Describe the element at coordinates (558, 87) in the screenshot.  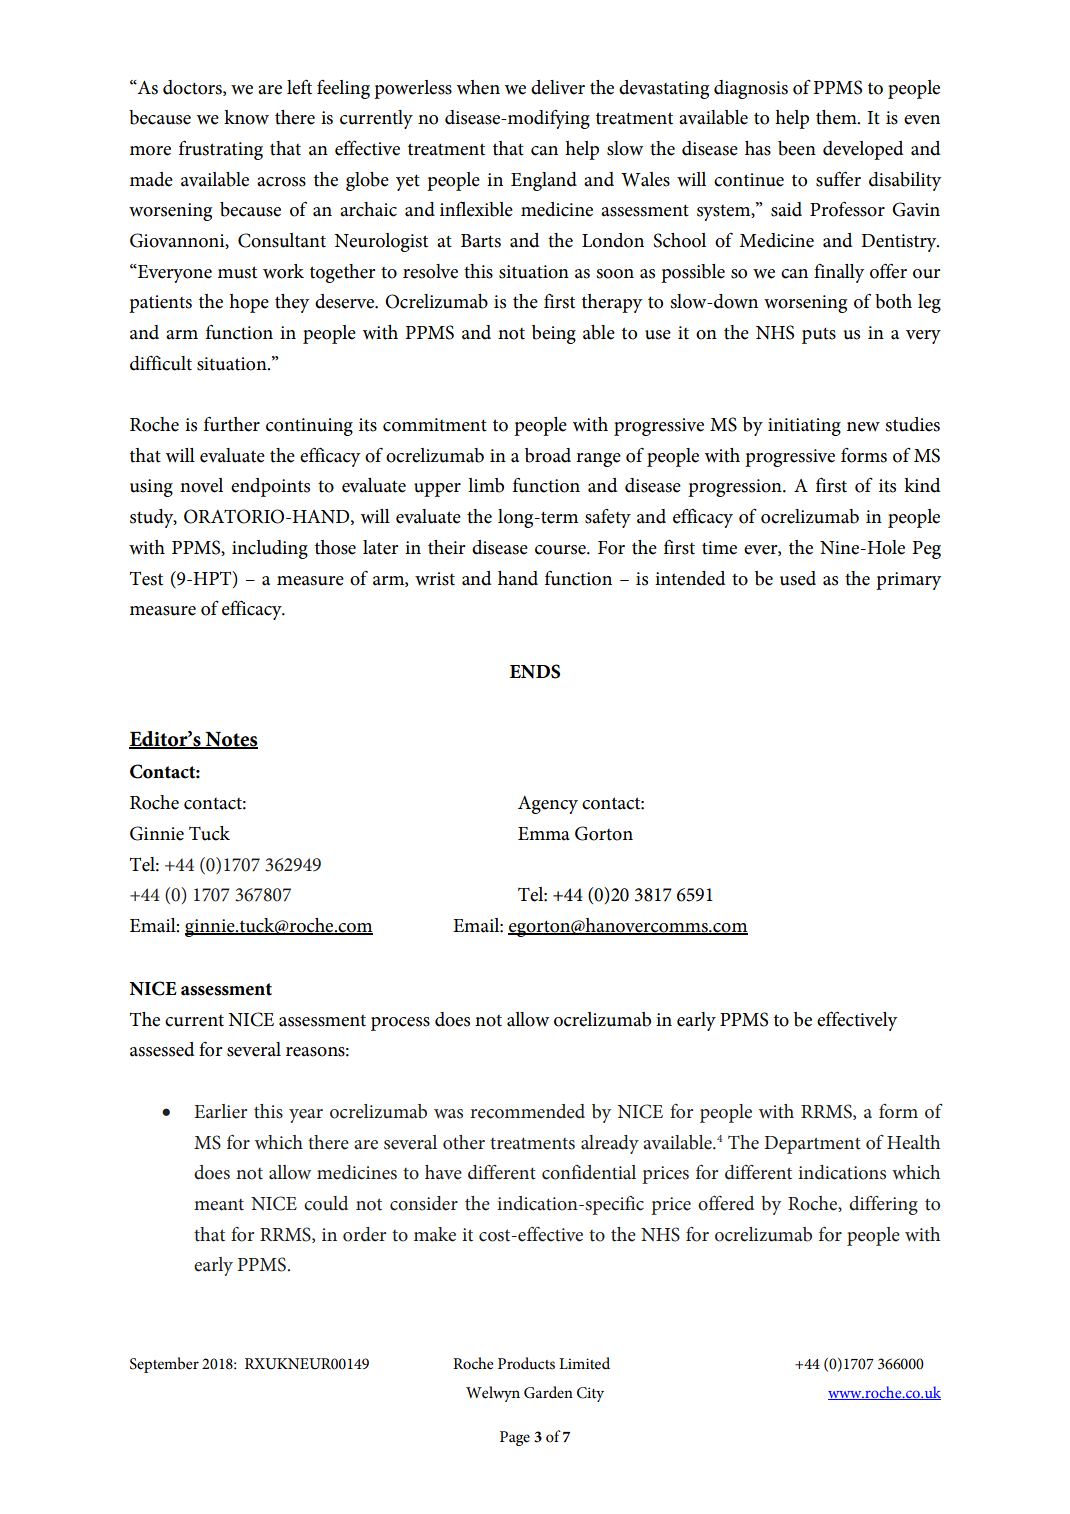
I see `deliver` at that location.
